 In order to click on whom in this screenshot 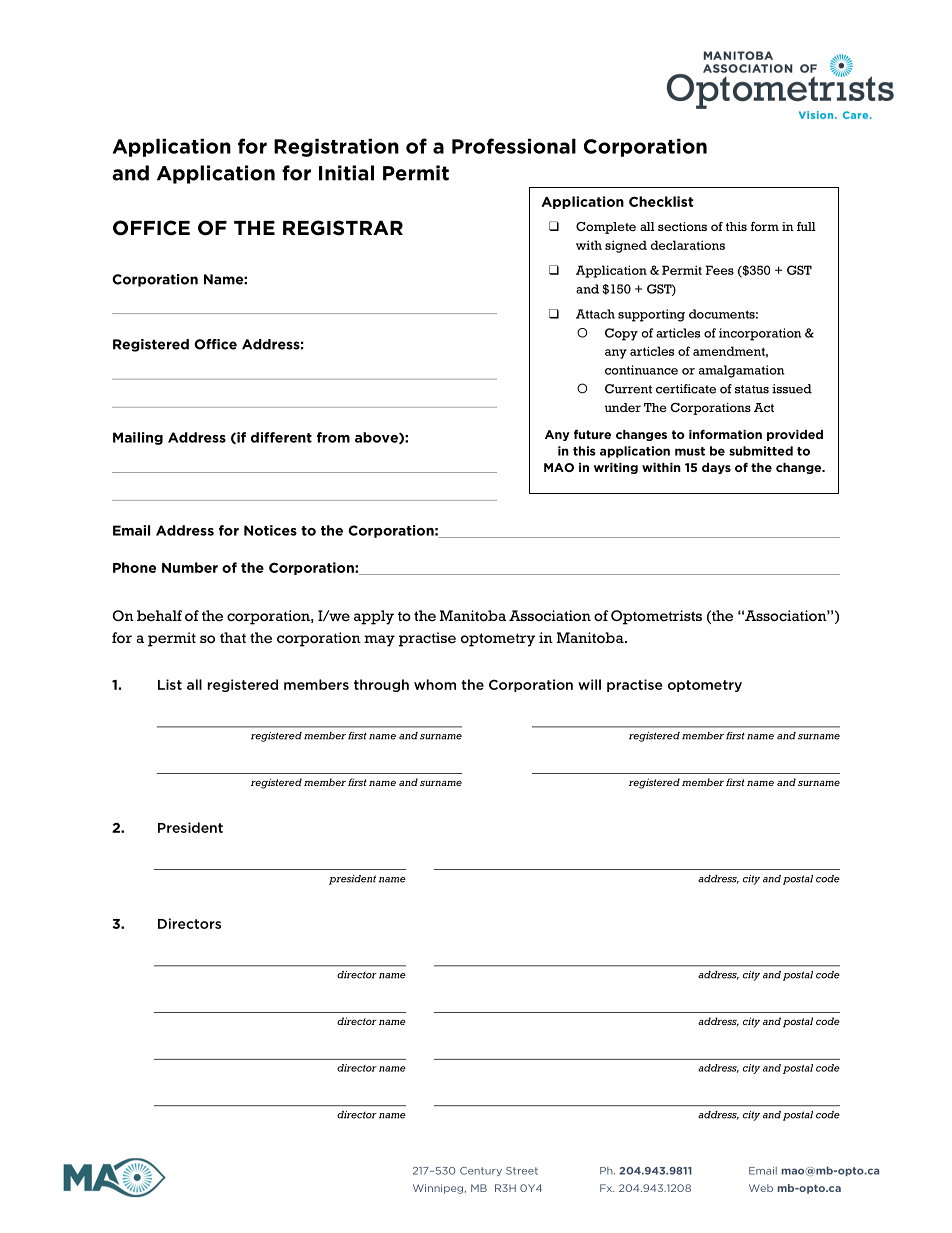, I will do `click(435, 684)`.
